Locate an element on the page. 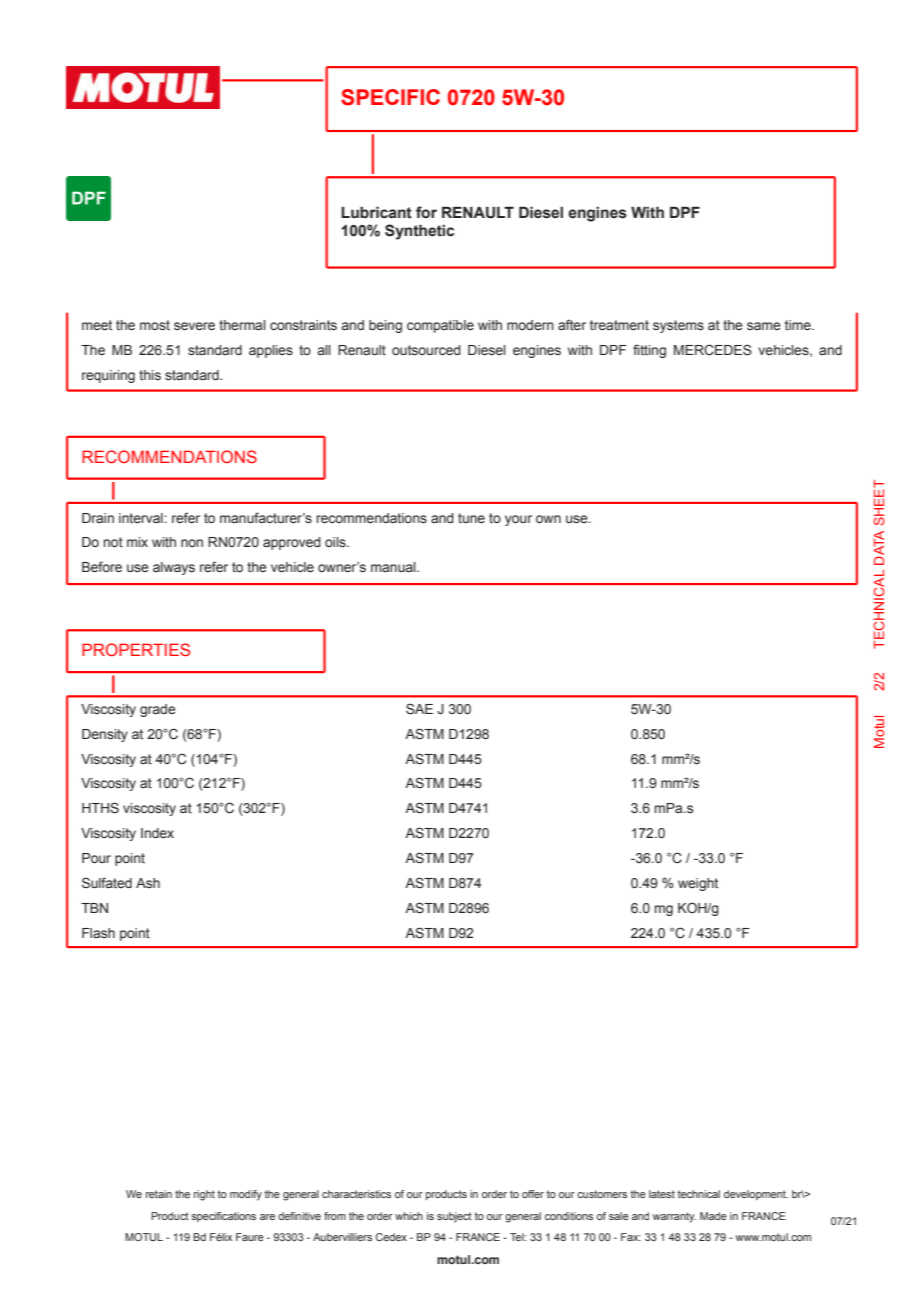 The height and width of the image is (1308, 924). severe is located at coordinates (194, 326).
